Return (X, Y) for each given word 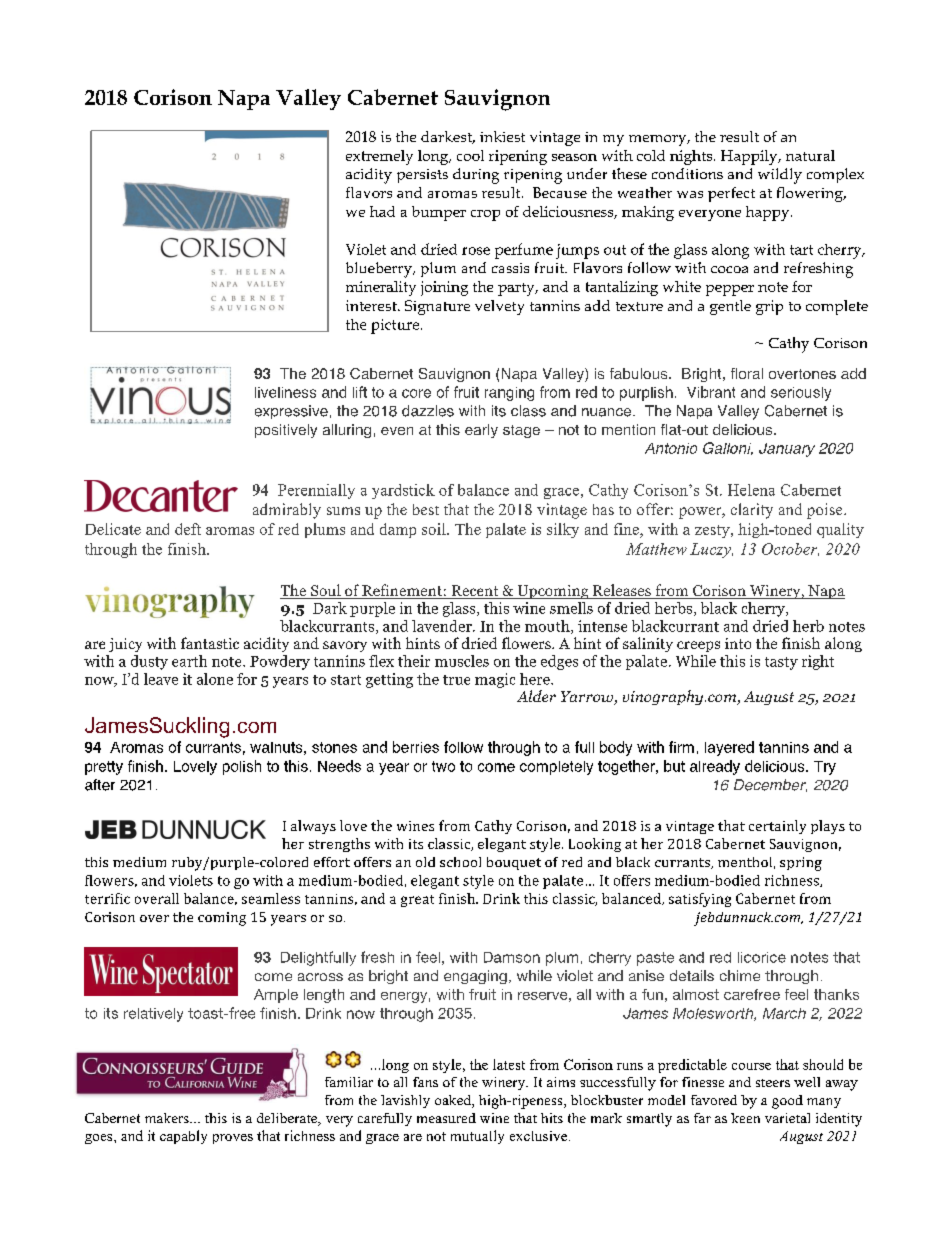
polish (242, 767)
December (770, 785)
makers (168, 1118)
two (443, 766)
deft (188, 529)
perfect (731, 194)
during (476, 176)
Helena (751, 490)
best (426, 509)
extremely (379, 157)
